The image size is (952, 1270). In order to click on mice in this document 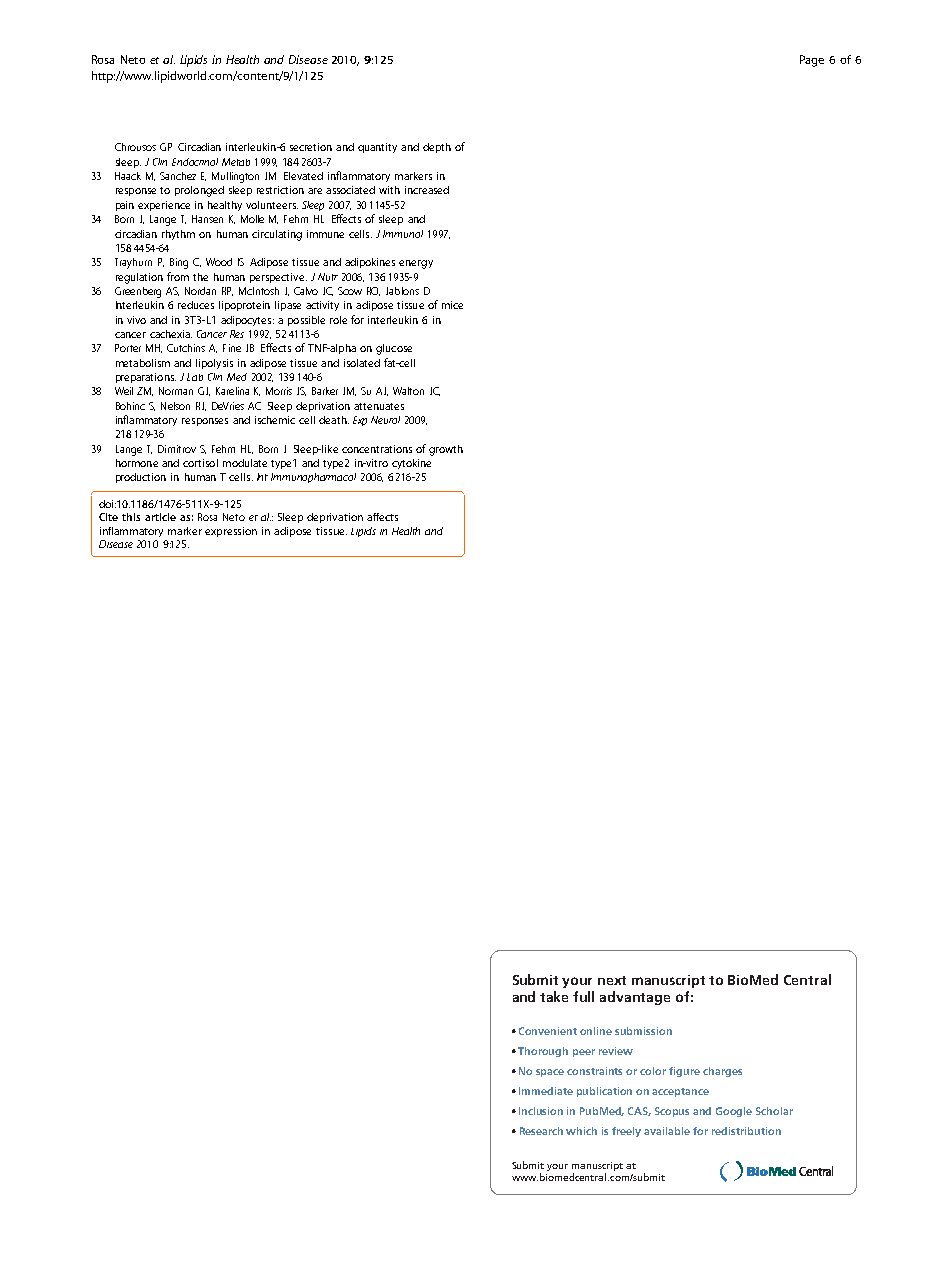, I will do `click(452, 305)`.
